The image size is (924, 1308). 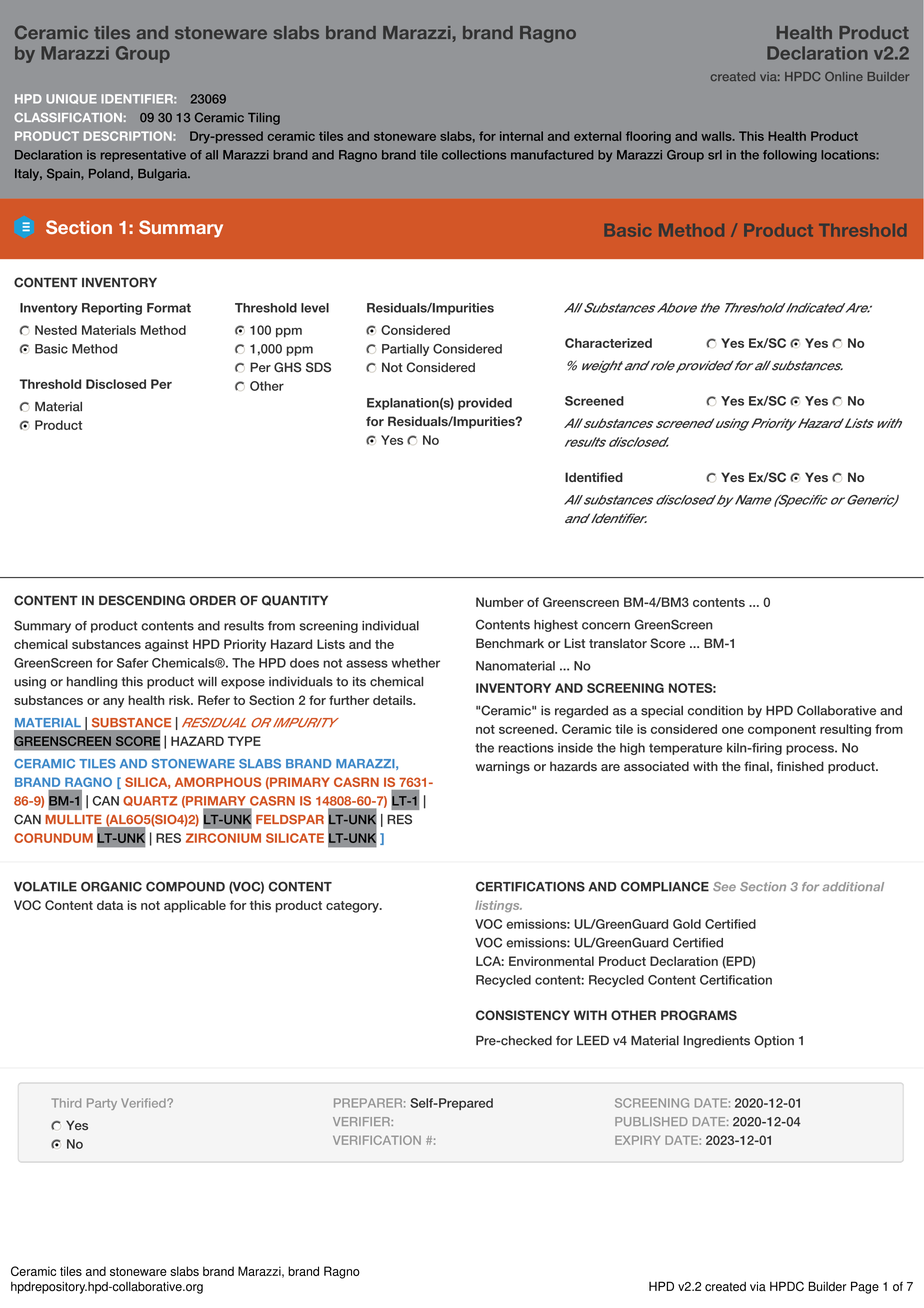 What do you see at coordinates (144, 1103) in the document?
I see `Verified` at bounding box center [144, 1103].
